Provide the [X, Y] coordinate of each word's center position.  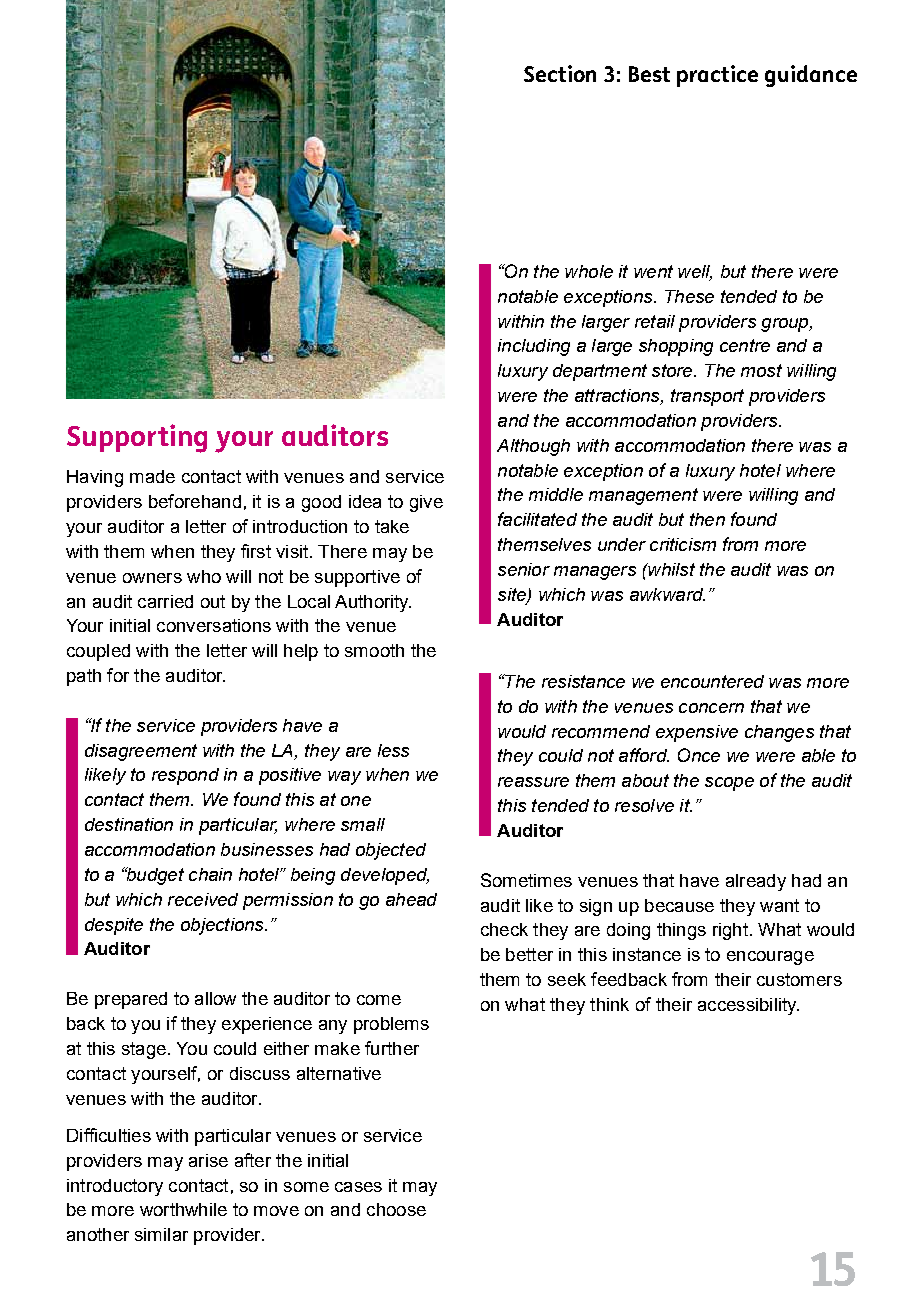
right [730, 931]
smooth [374, 650]
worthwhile [183, 1209]
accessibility [748, 1006]
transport [707, 397]
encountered [712, 681]
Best [649, 74]
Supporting [137, 438]
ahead [411, 899]
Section [560, 73]
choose [396, 1209]
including [534, 347]
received [203, 899]
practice [717, 76]
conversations [214, 625]
